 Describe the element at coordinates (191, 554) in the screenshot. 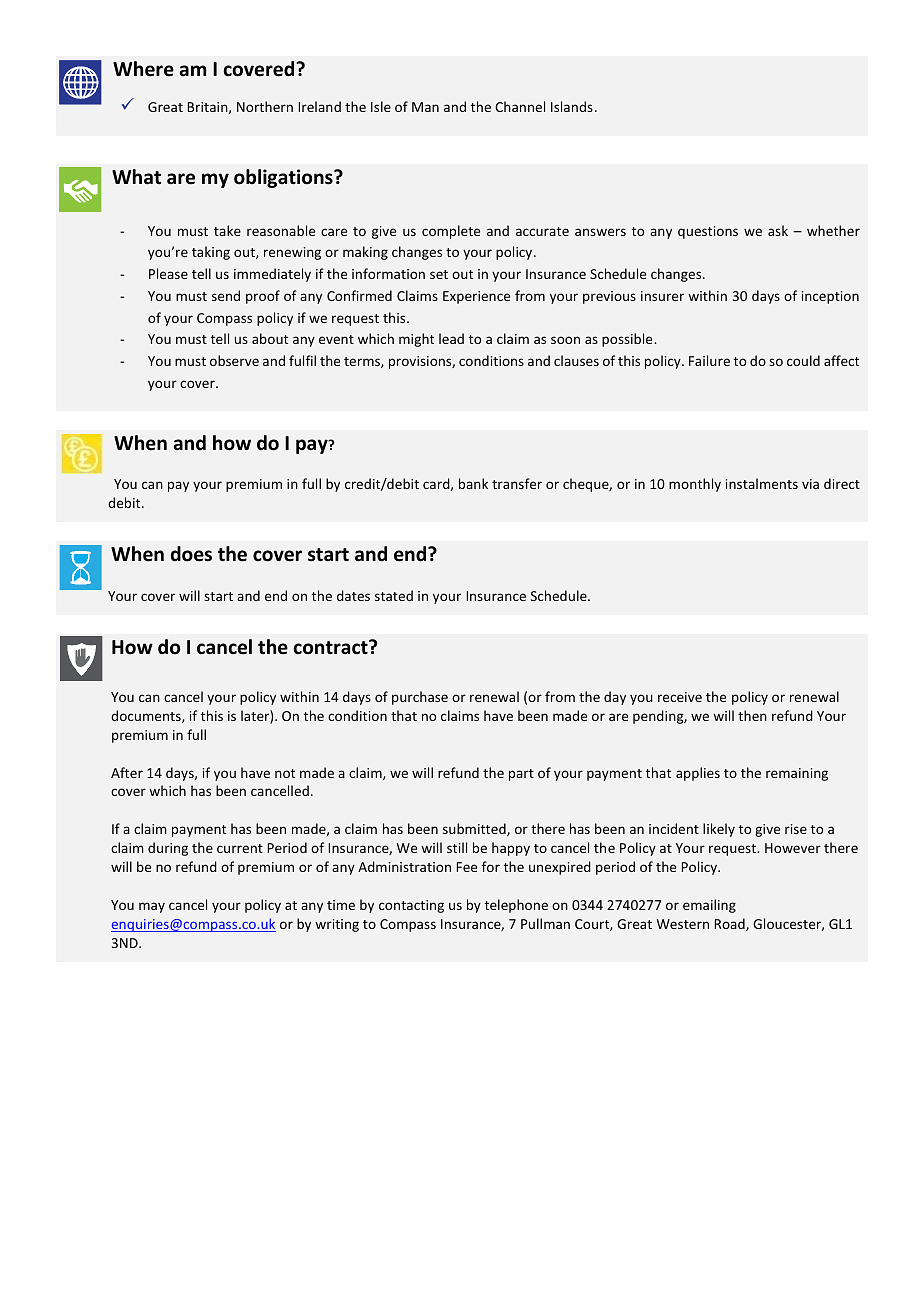

I see `does` at that location.
